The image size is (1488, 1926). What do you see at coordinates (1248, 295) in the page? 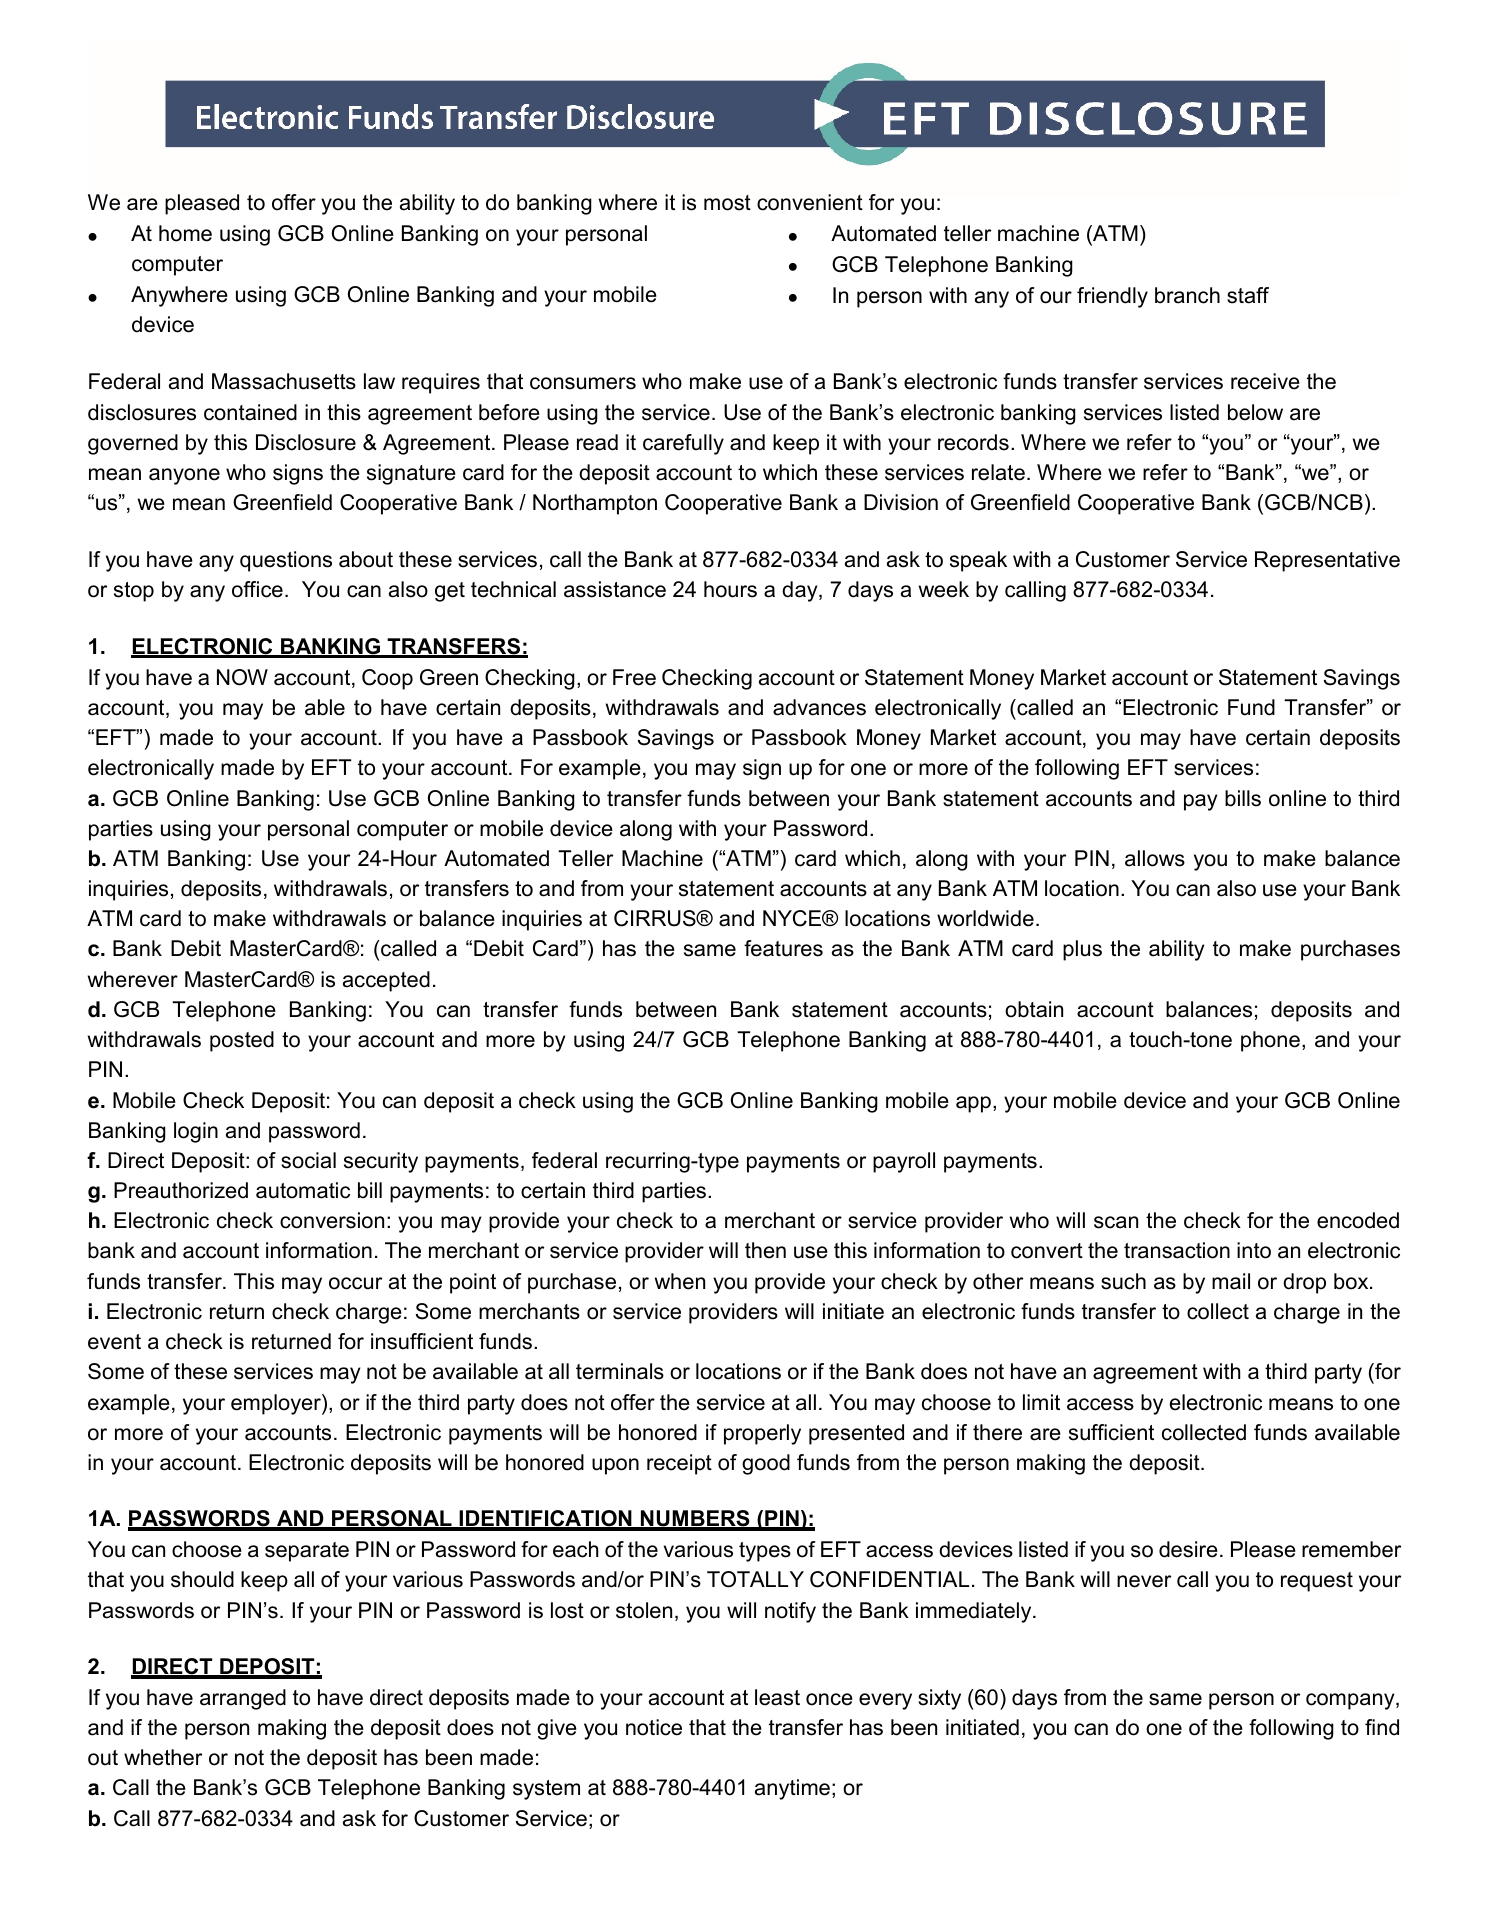
I see `staff` at bounding box center [1248, 295].
